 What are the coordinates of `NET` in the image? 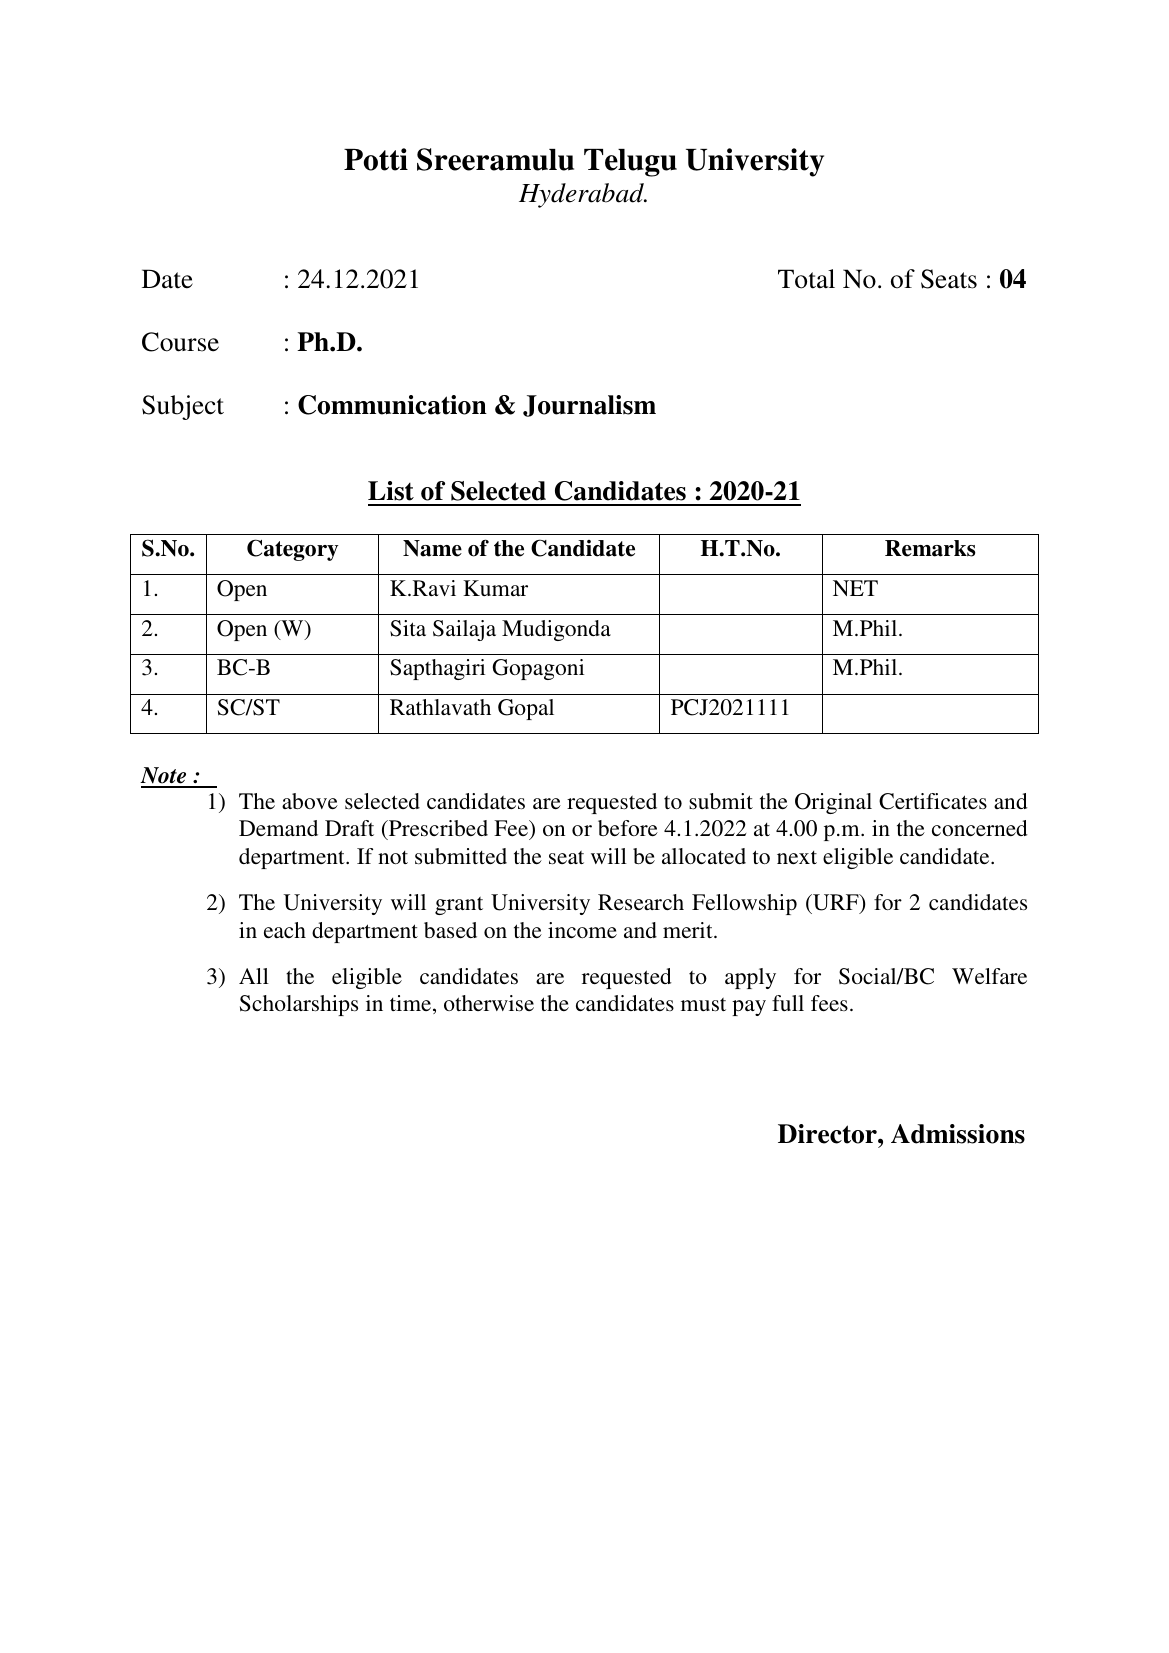 It's located at (855, 588).
